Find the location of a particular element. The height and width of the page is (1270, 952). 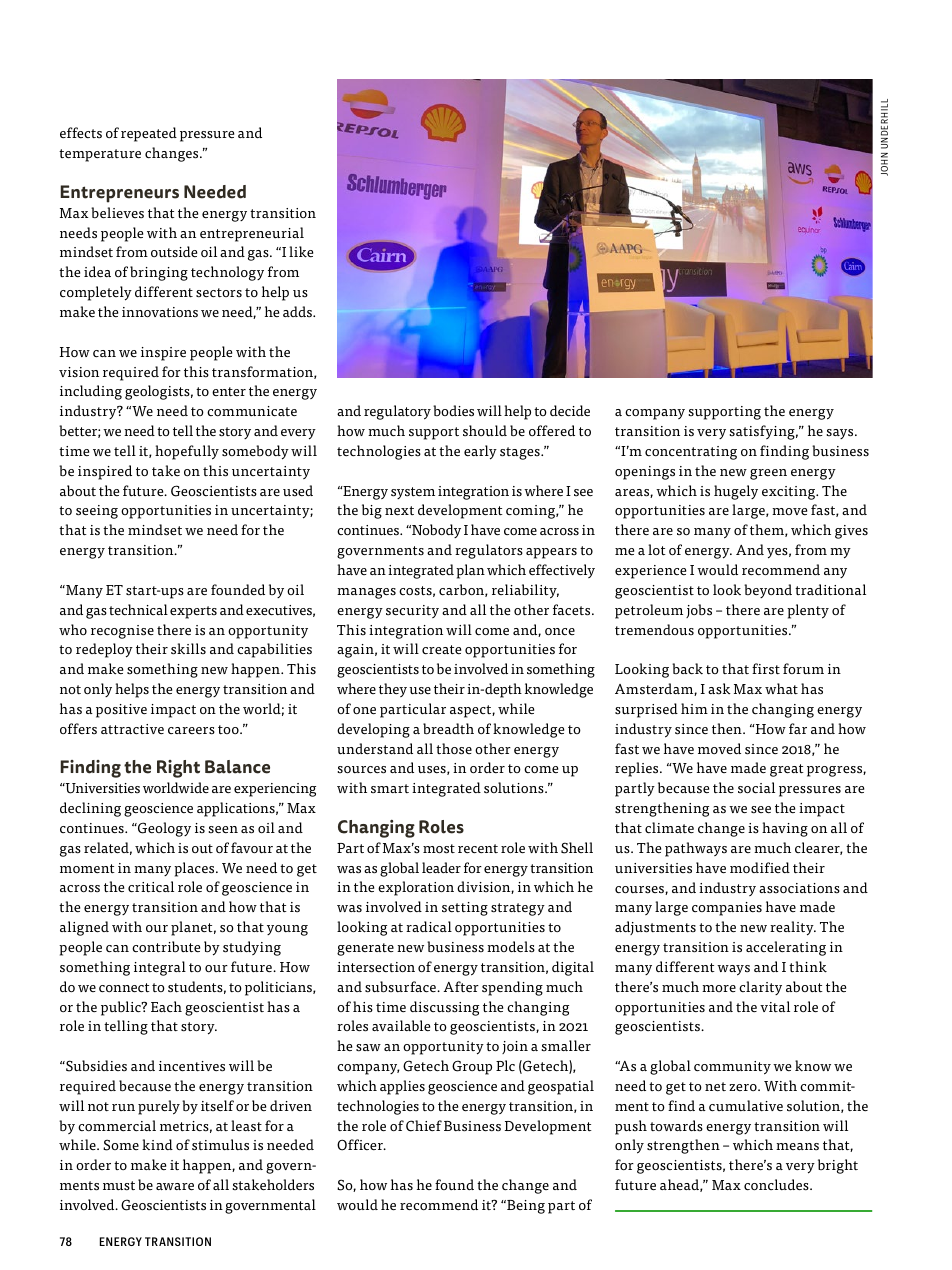

companies is located at coordinates (727, 909).
